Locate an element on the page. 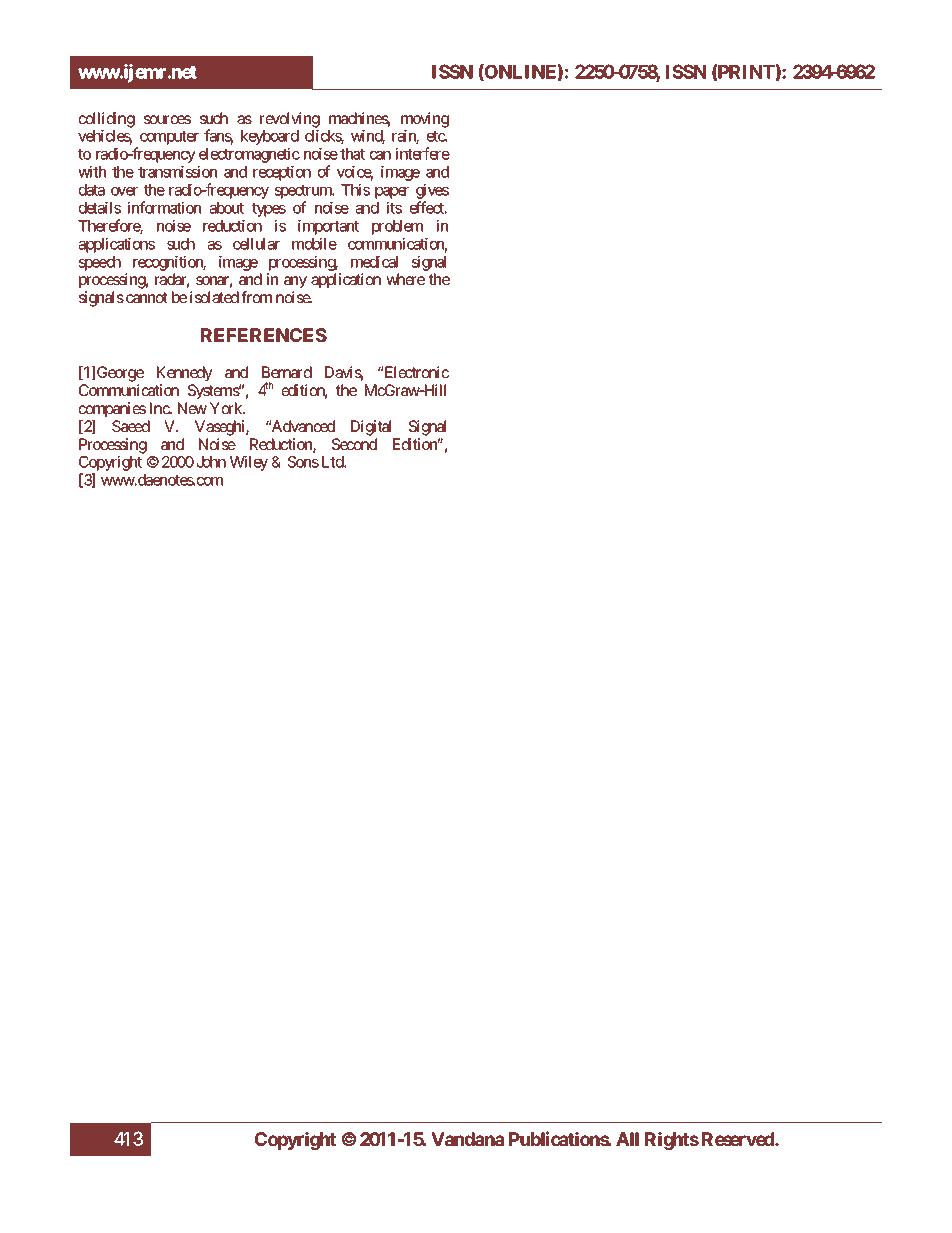  computer is located at coordinates (169, 138).
